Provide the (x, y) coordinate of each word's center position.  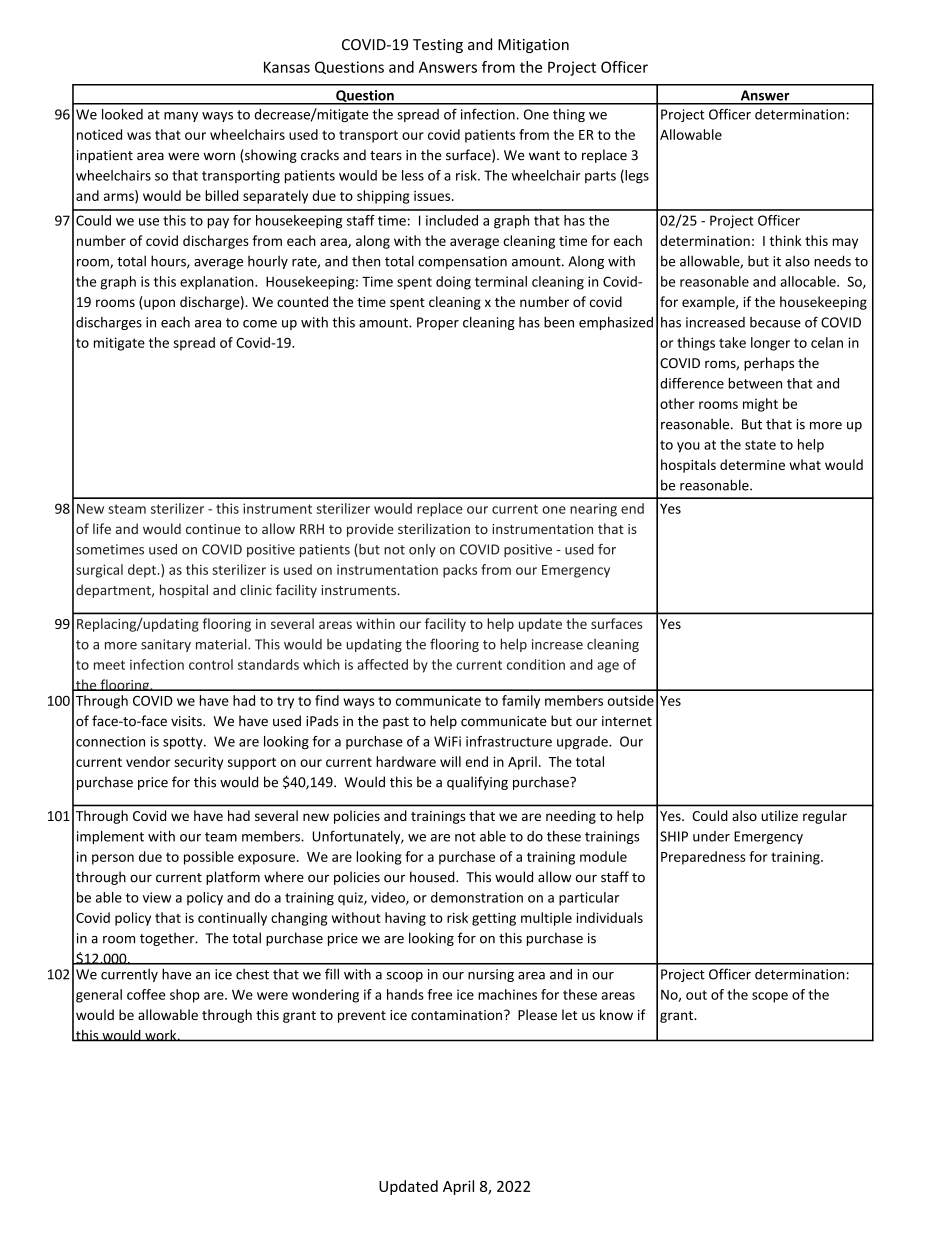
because (775, 322)
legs (636, 177)
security (198, 763)
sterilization (434, 528)
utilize (779, 815)
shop (185, 996)
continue (213, 529)
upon (159, 304)
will (450, 761)
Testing (438, 46)
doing (453, 283)
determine (752, 464)
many (181, 117)
